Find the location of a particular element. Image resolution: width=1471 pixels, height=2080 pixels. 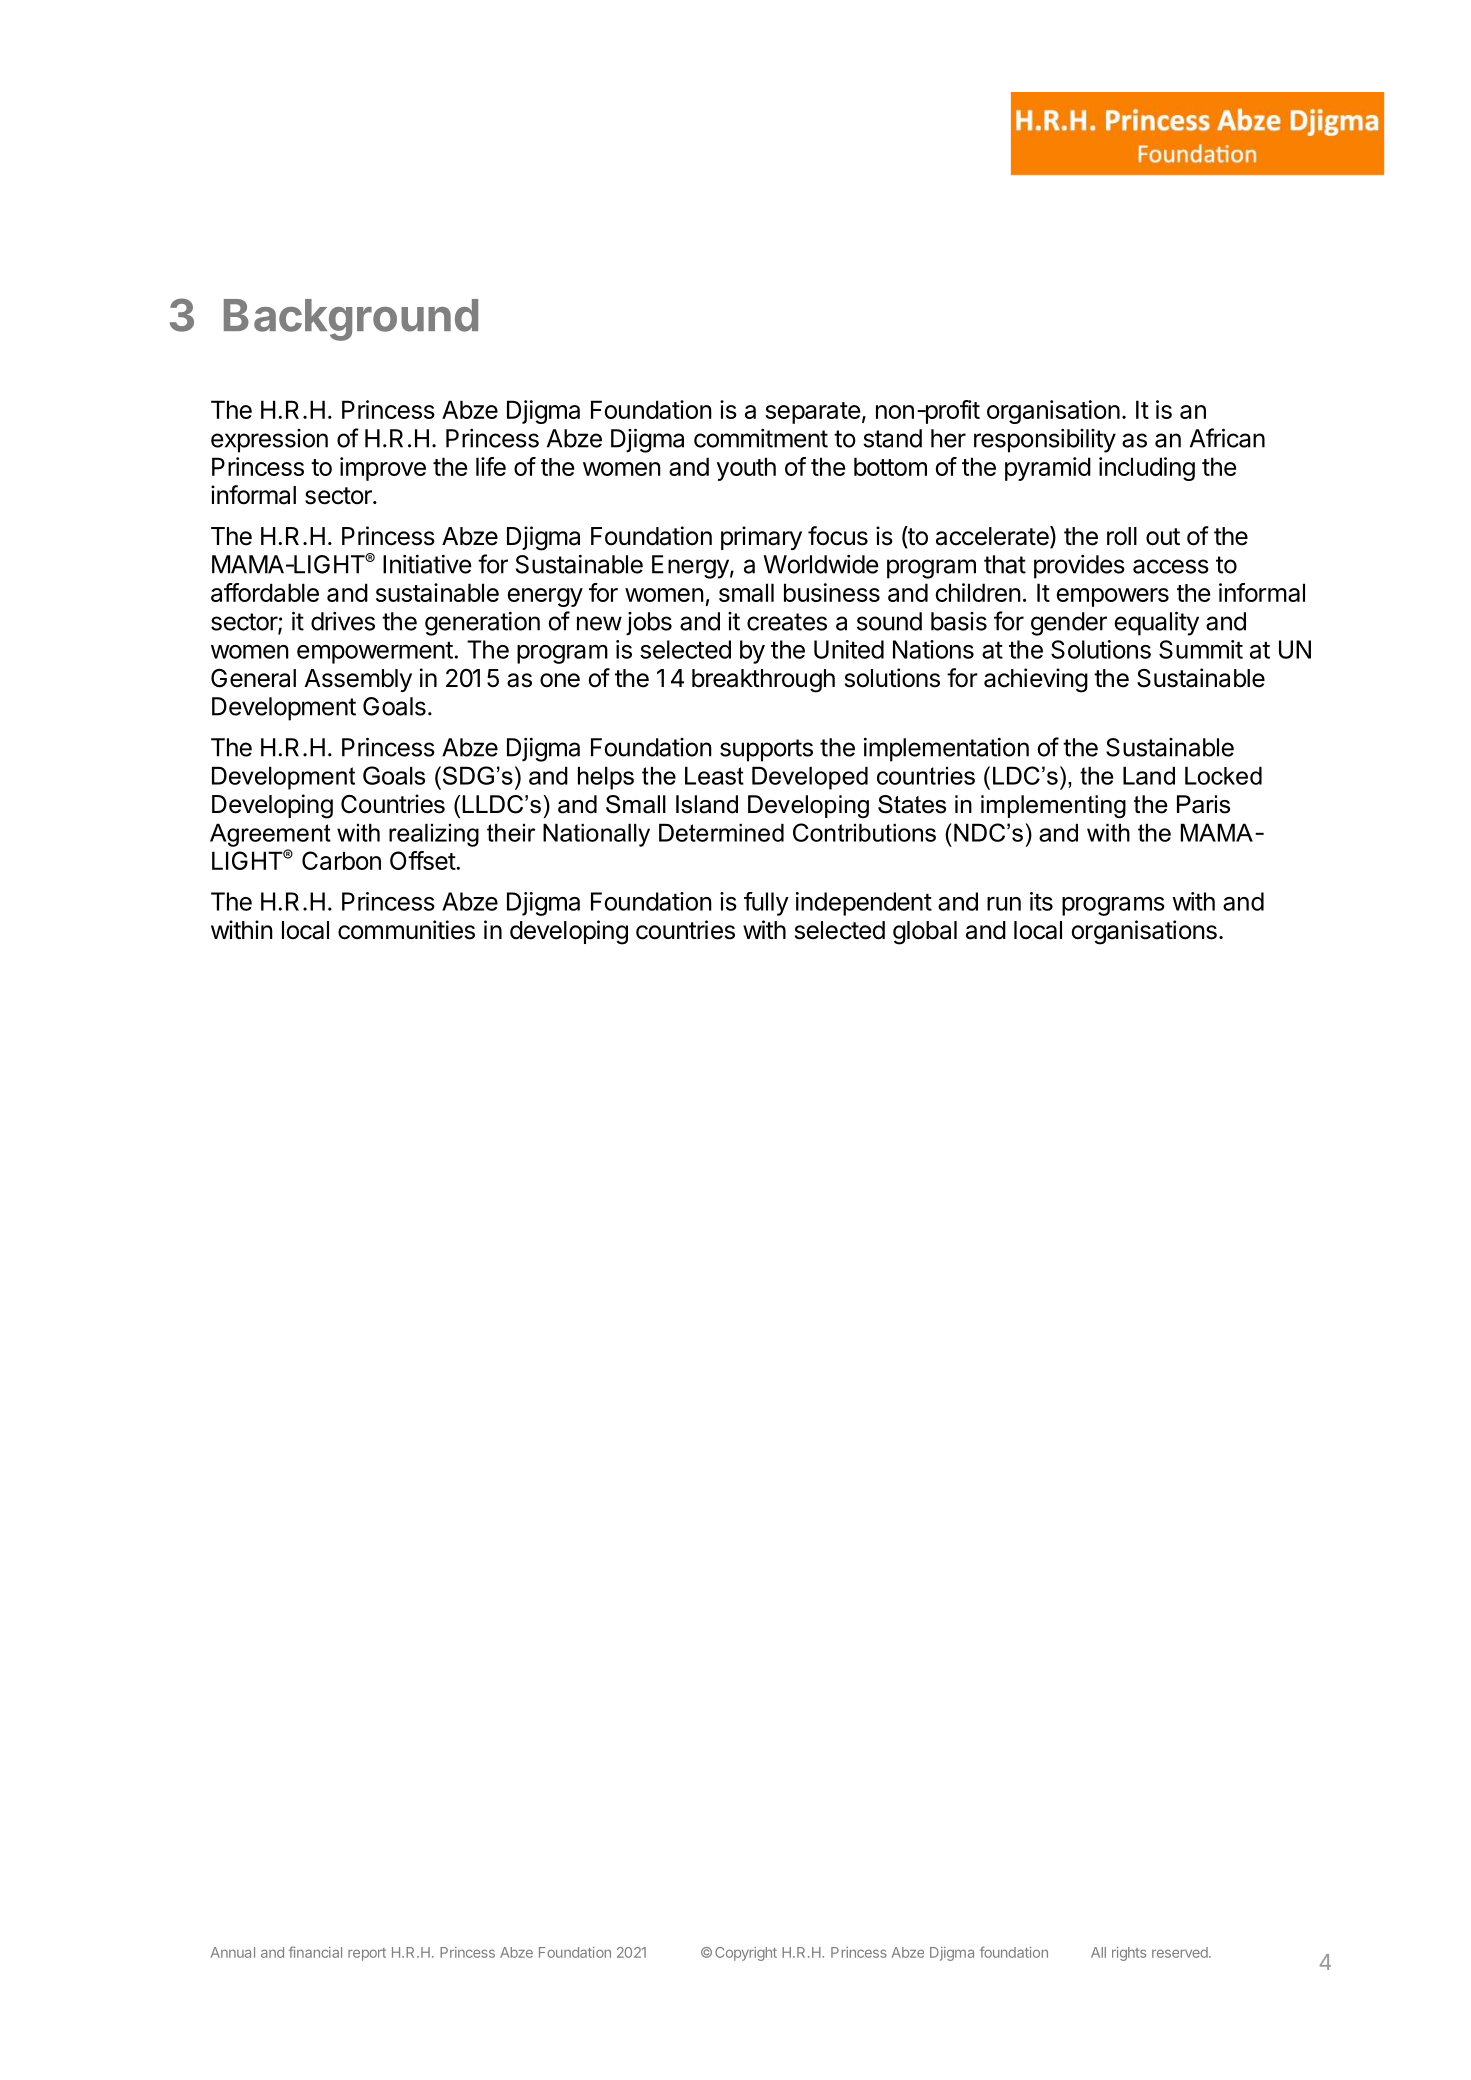

its is located at coordinates (1041, 901).
